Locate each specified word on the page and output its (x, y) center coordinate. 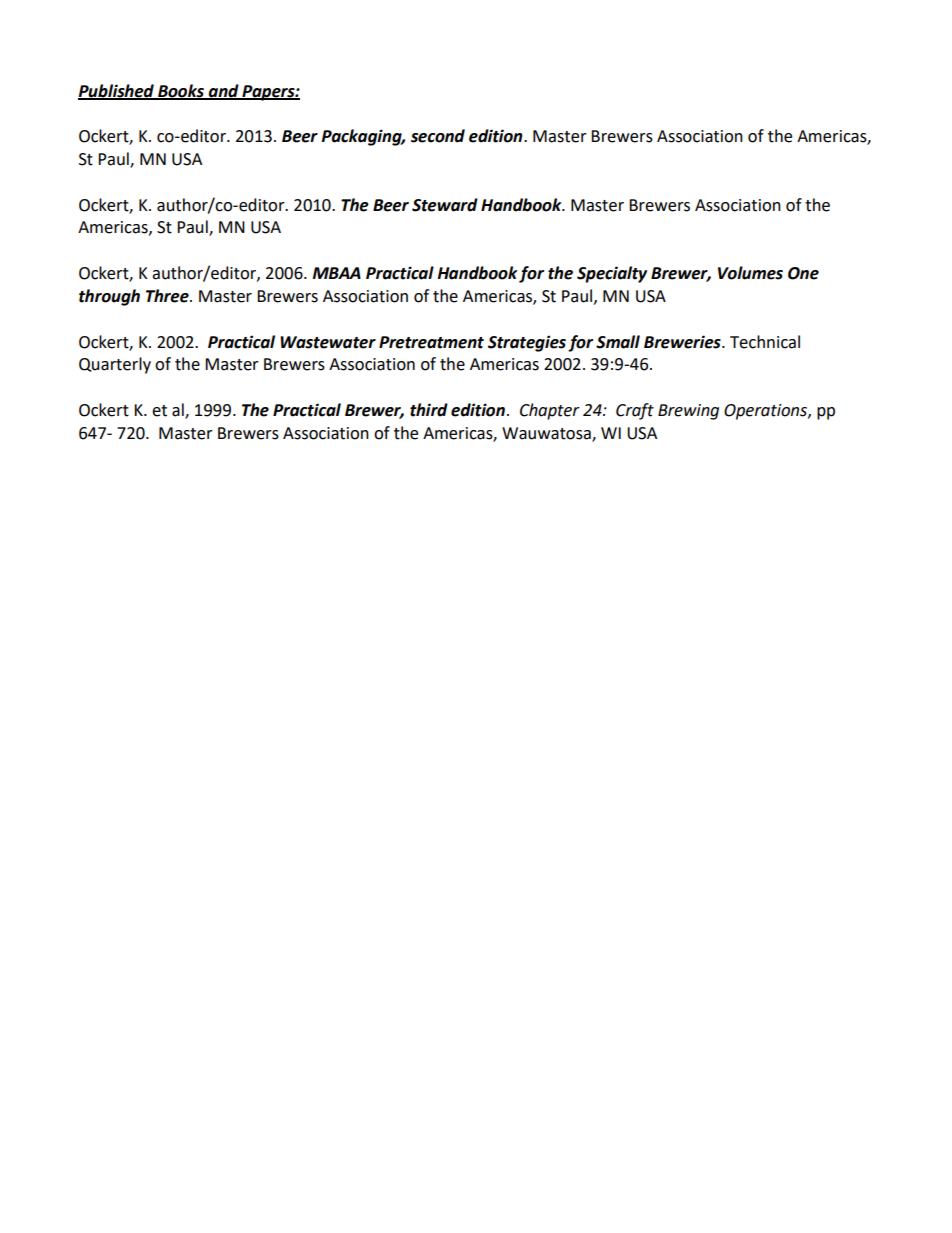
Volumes (750, 273)
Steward (445, 205)
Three (168, 296)
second (438, 136)
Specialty (612, 274)
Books (181, 91)
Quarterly (115, 365)
